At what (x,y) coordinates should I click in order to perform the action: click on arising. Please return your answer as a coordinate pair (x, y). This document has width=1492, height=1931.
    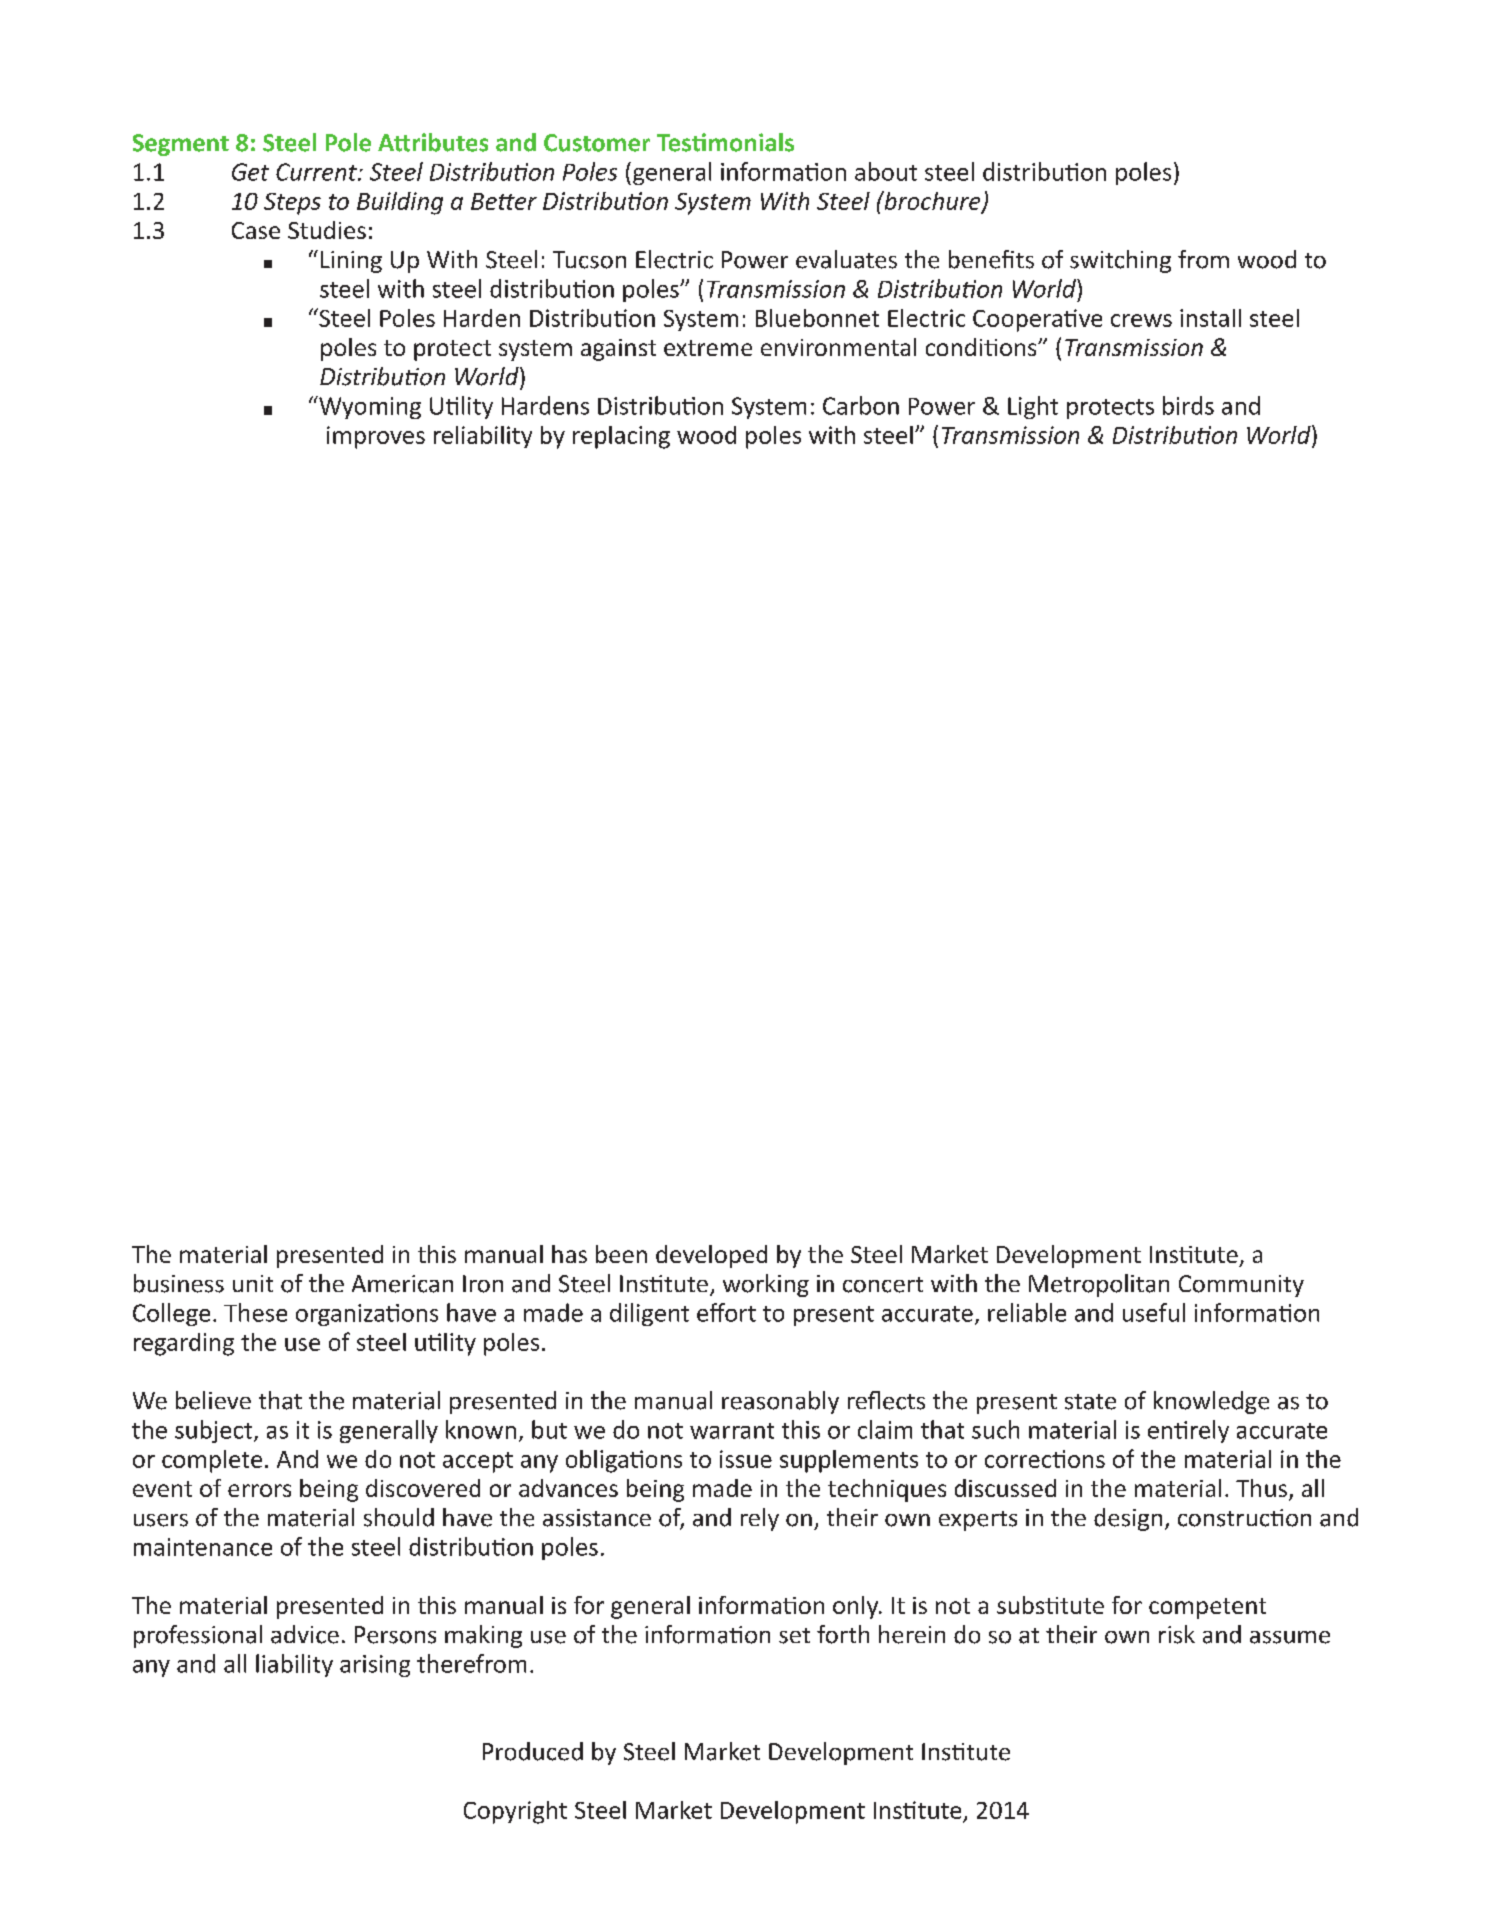
    Looking at the image, I should click on (375, 1666).
